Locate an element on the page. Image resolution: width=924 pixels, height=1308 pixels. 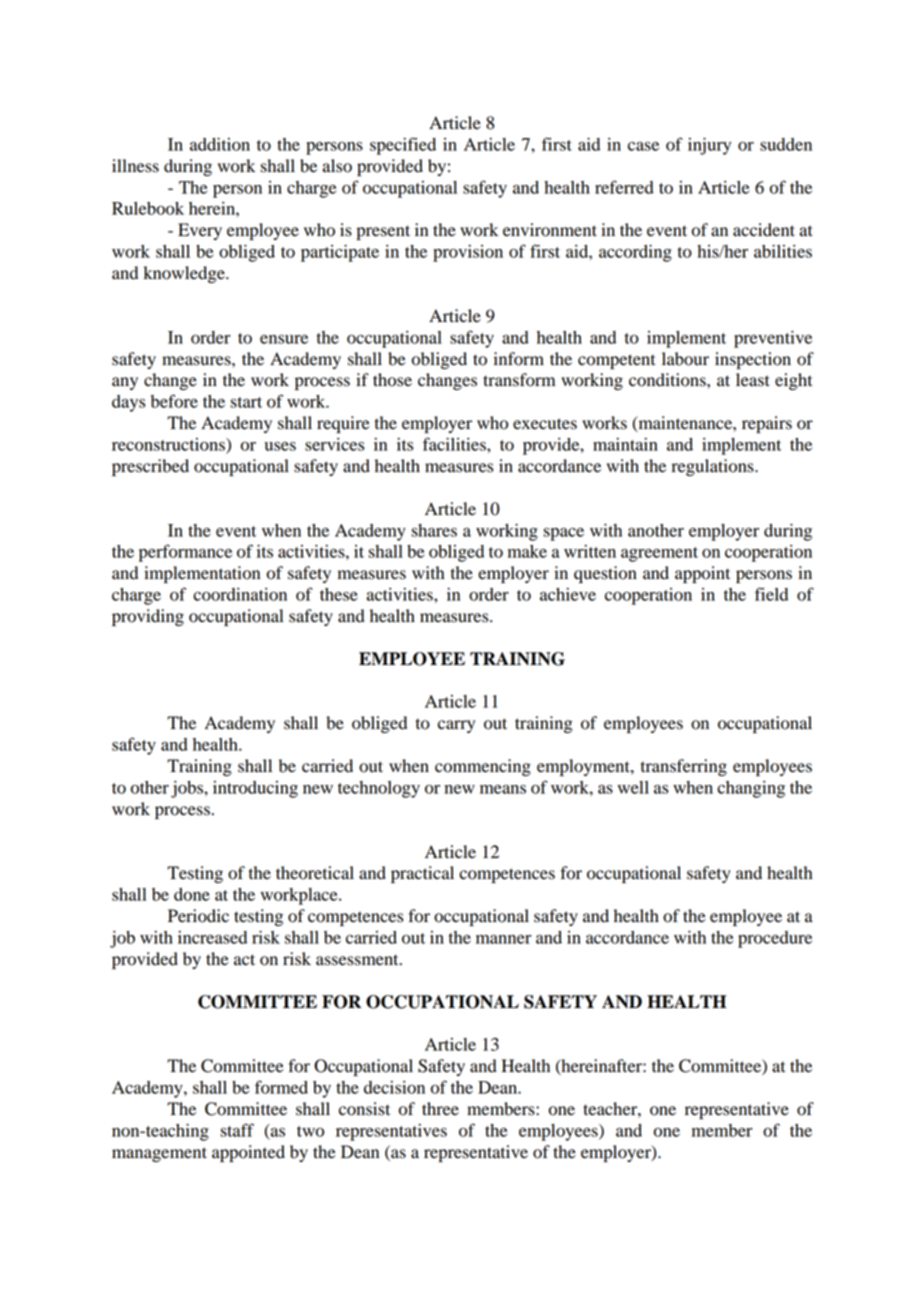
specified is located at coordinates (403, 146).
